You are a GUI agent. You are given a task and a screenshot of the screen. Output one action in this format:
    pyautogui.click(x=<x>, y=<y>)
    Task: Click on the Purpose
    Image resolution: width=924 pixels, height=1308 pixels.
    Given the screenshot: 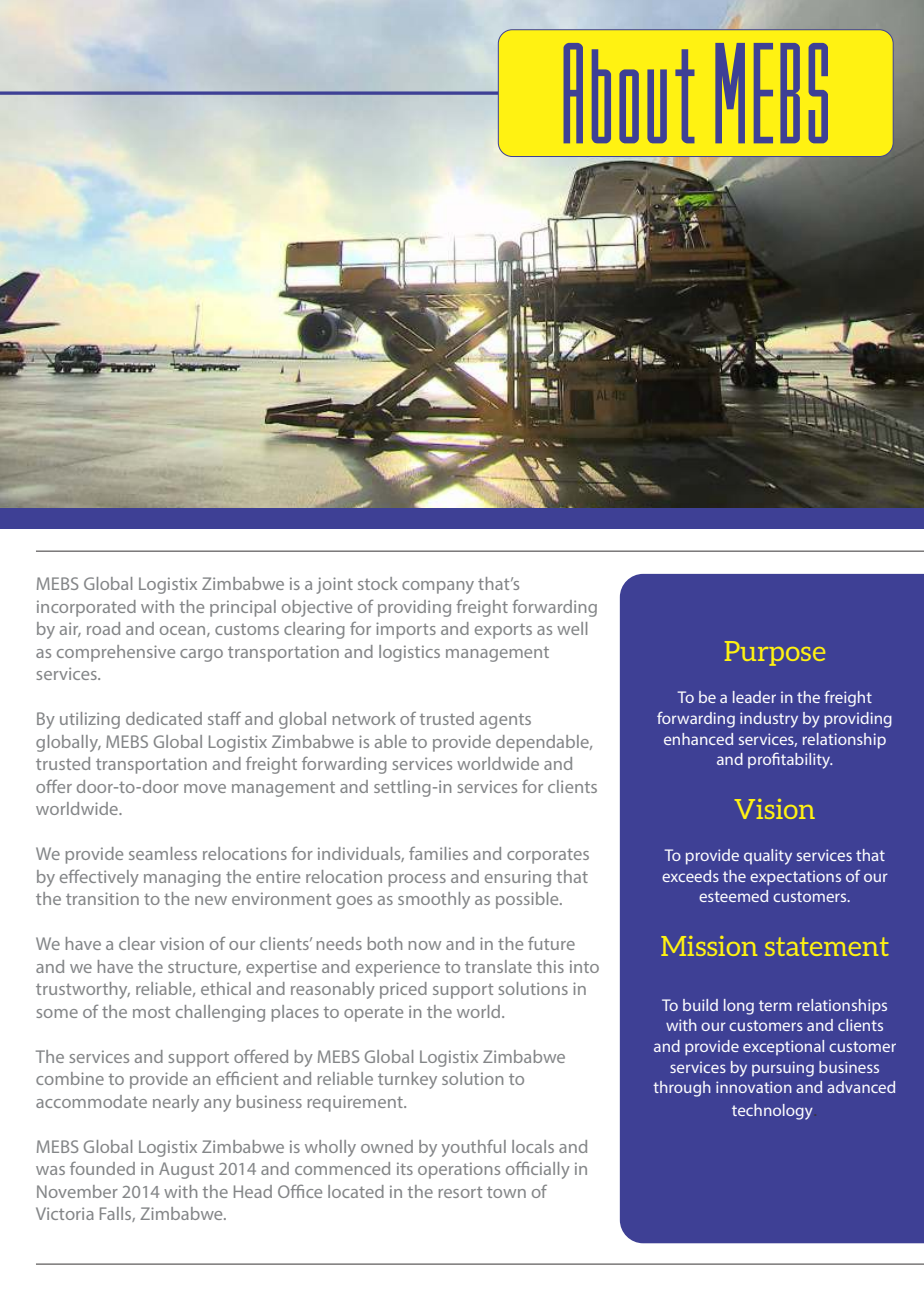 What is the action you would take?
    pyautogui.click(x=775, y=653)
